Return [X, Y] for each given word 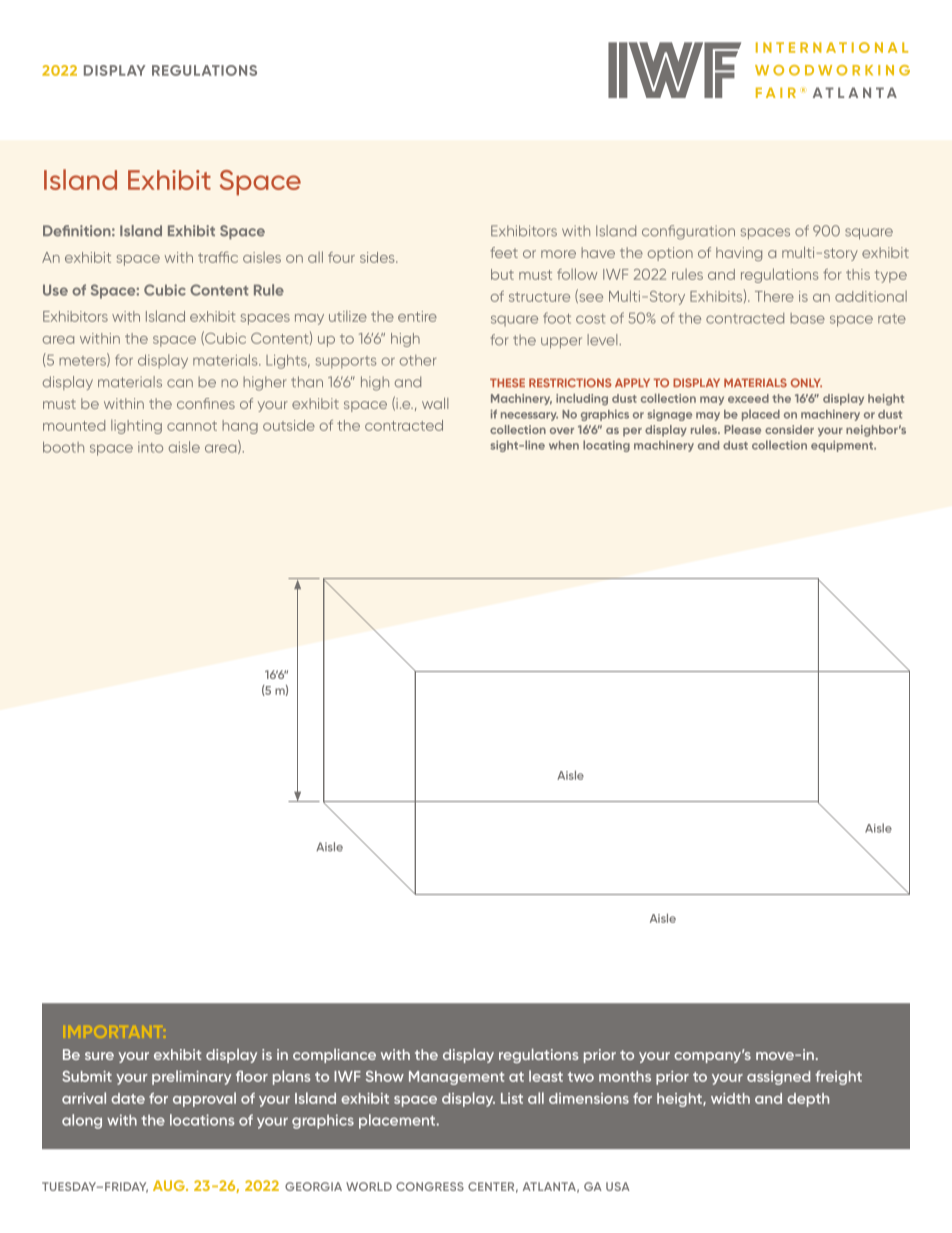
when [564, 445]
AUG [170, 1185]
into [150, 447]
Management [456, 1078]
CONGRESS [430, 1186]
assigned [778, 1078]
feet [504, 252]
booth [63, 447]
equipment [843, 446]
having [739, 254]
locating [606, 446]
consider [789, 429]
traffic [218, 257]
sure [99, 1056]
